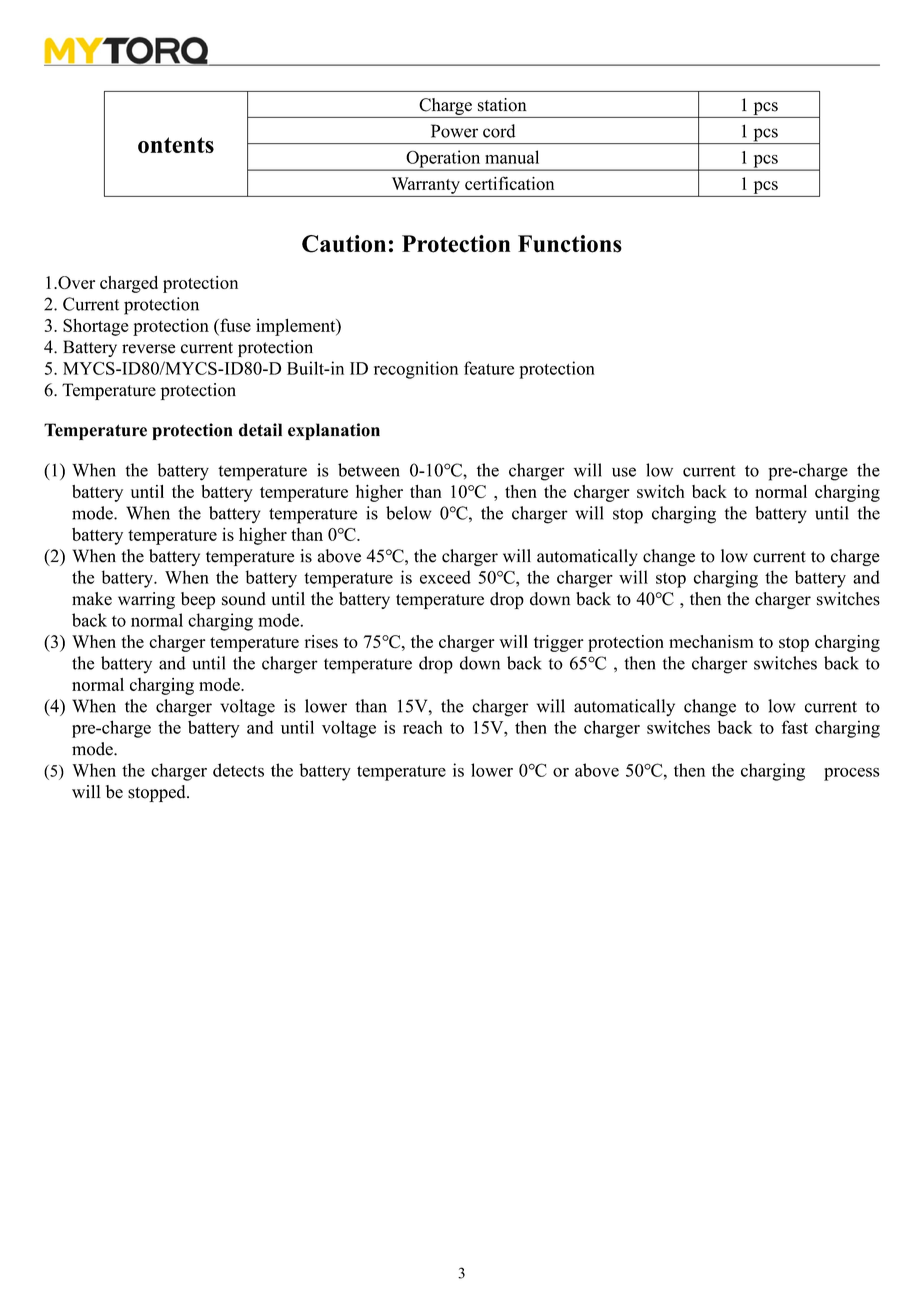 The image size is (924, 1308). I want to click on recognition, so click(416, 370).
